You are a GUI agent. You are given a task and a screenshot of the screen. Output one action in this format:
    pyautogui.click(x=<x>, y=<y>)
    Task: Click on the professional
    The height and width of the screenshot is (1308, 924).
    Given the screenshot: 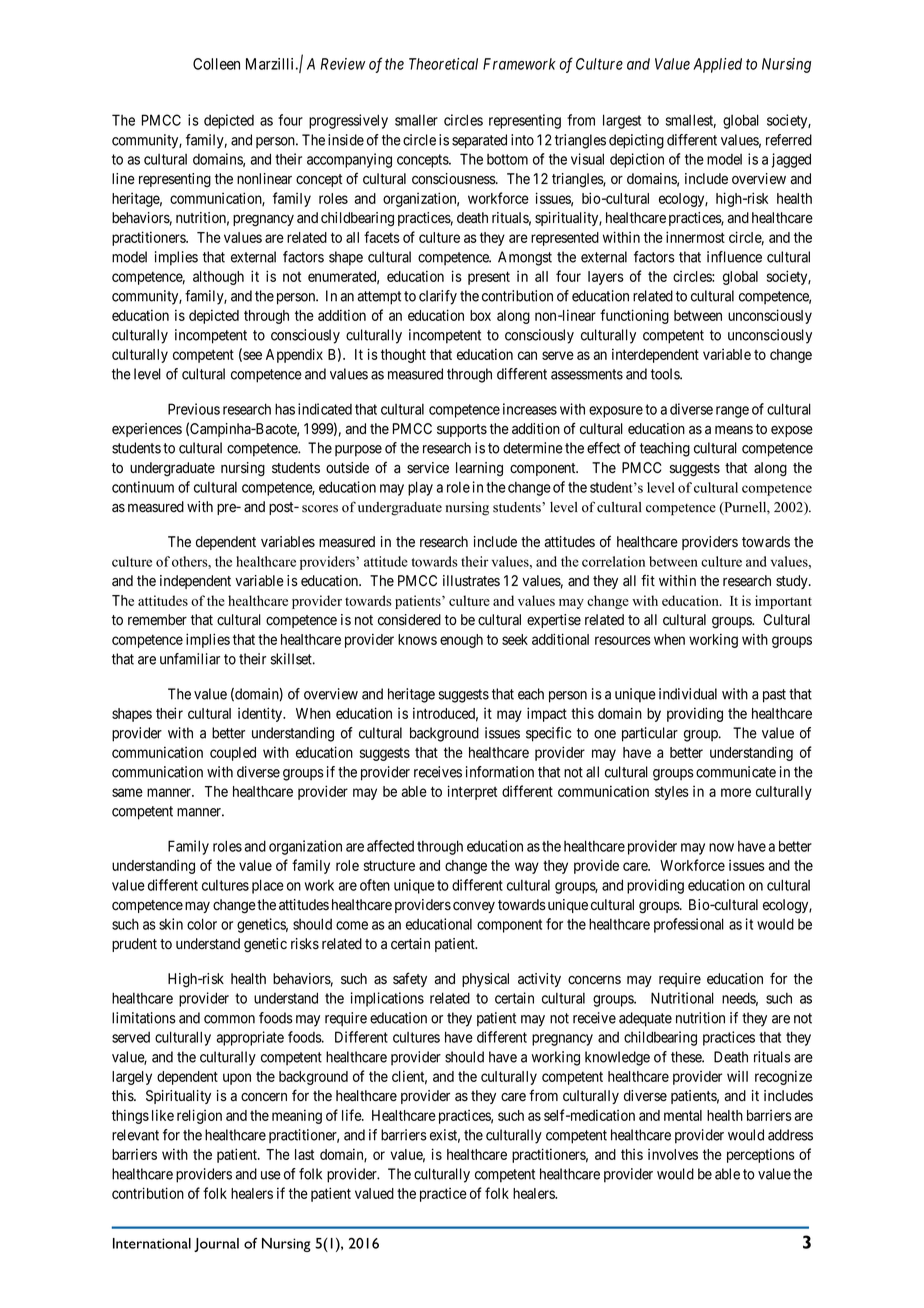 What is the action you would take?
    pyautogui.click(x=689, y=925)
